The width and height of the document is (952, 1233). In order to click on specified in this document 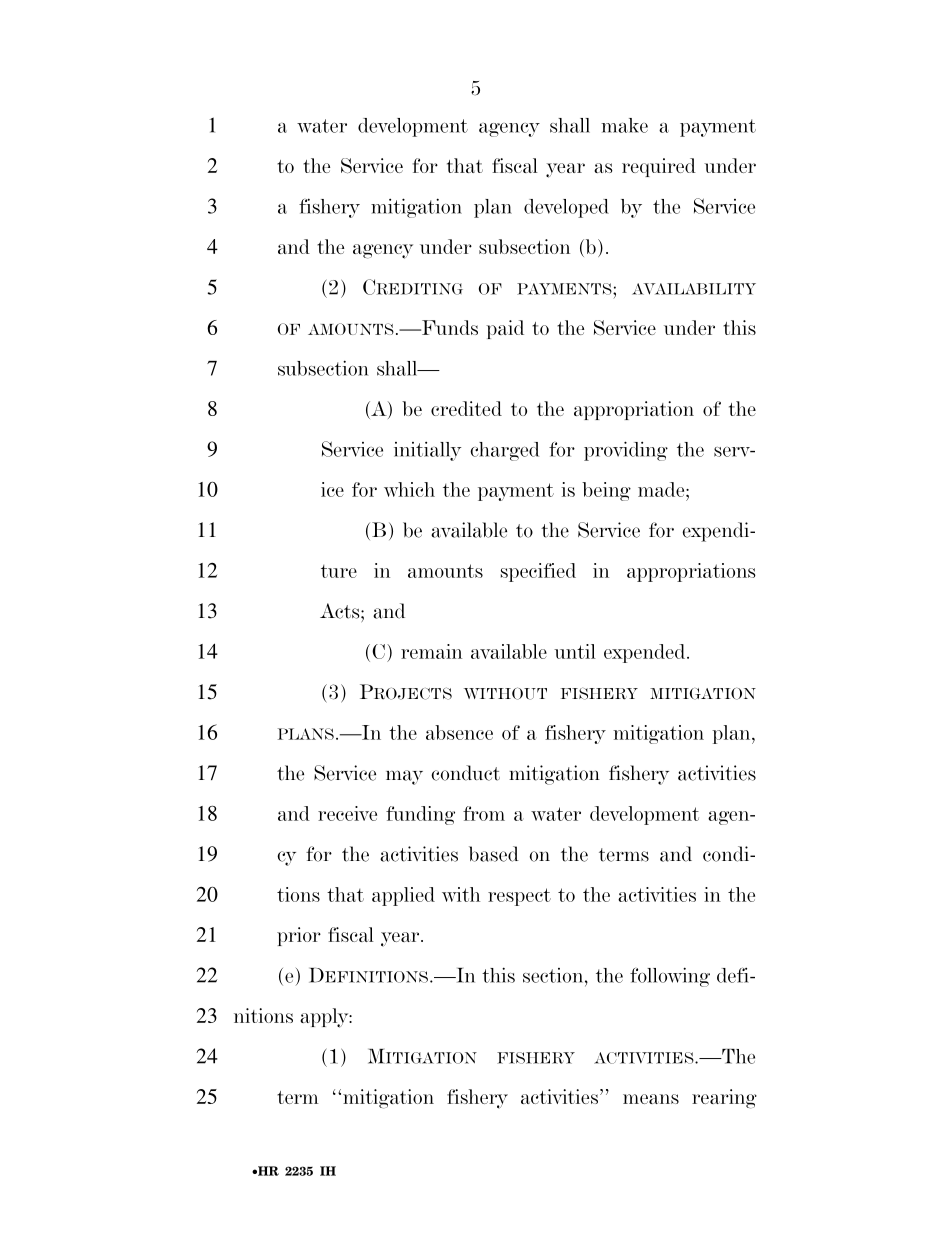, I will do `click(538, 572)`.
